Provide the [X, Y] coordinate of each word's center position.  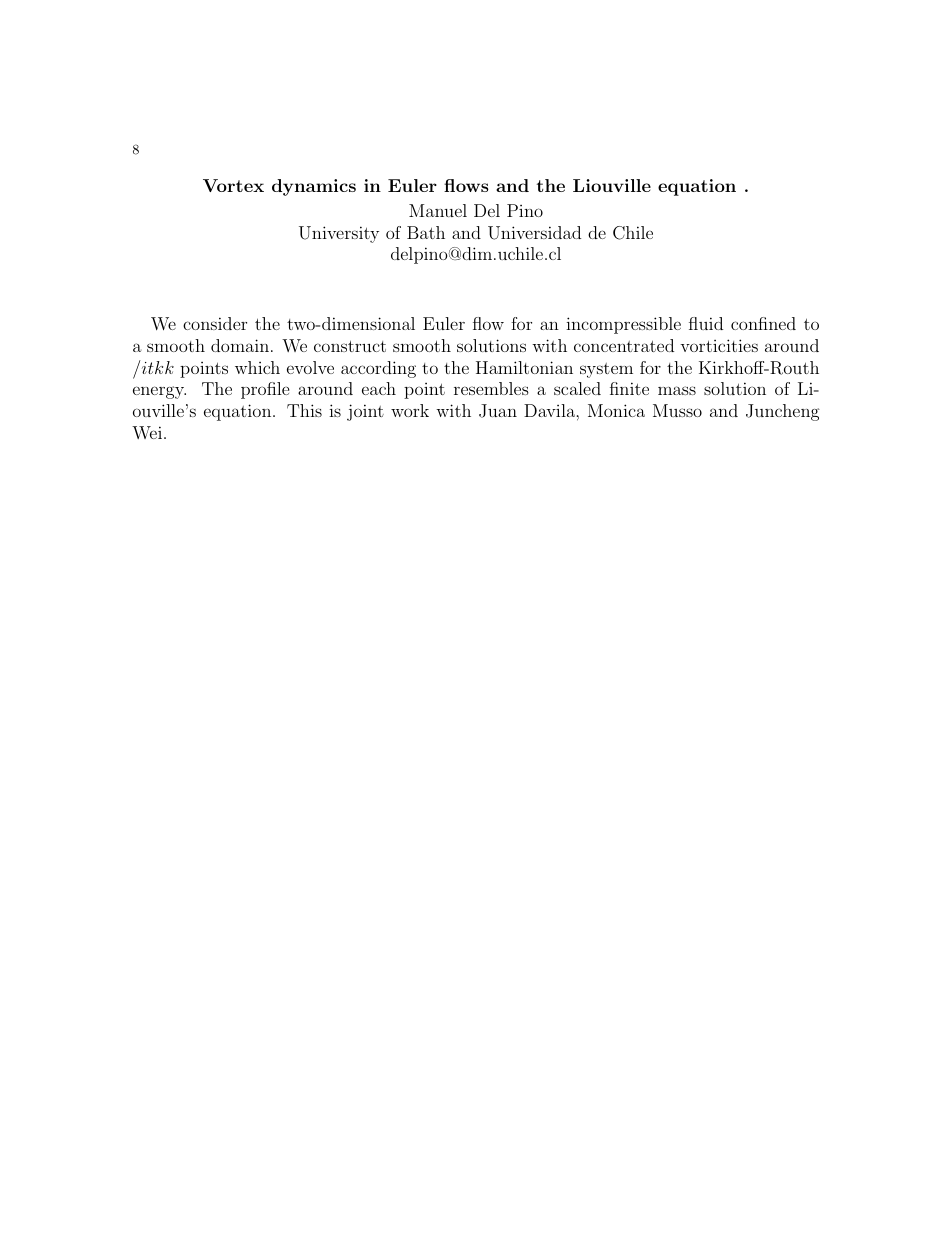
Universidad [534, 233]
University [339, 234]
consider [215, 323]
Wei [148, 432]
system [606, 370]
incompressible [623, 325]
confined [763, 323]
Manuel [438, 210]
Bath [426, 232]
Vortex [233, 185]
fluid [706, 323]
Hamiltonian [524, 367]
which [257, 367]
